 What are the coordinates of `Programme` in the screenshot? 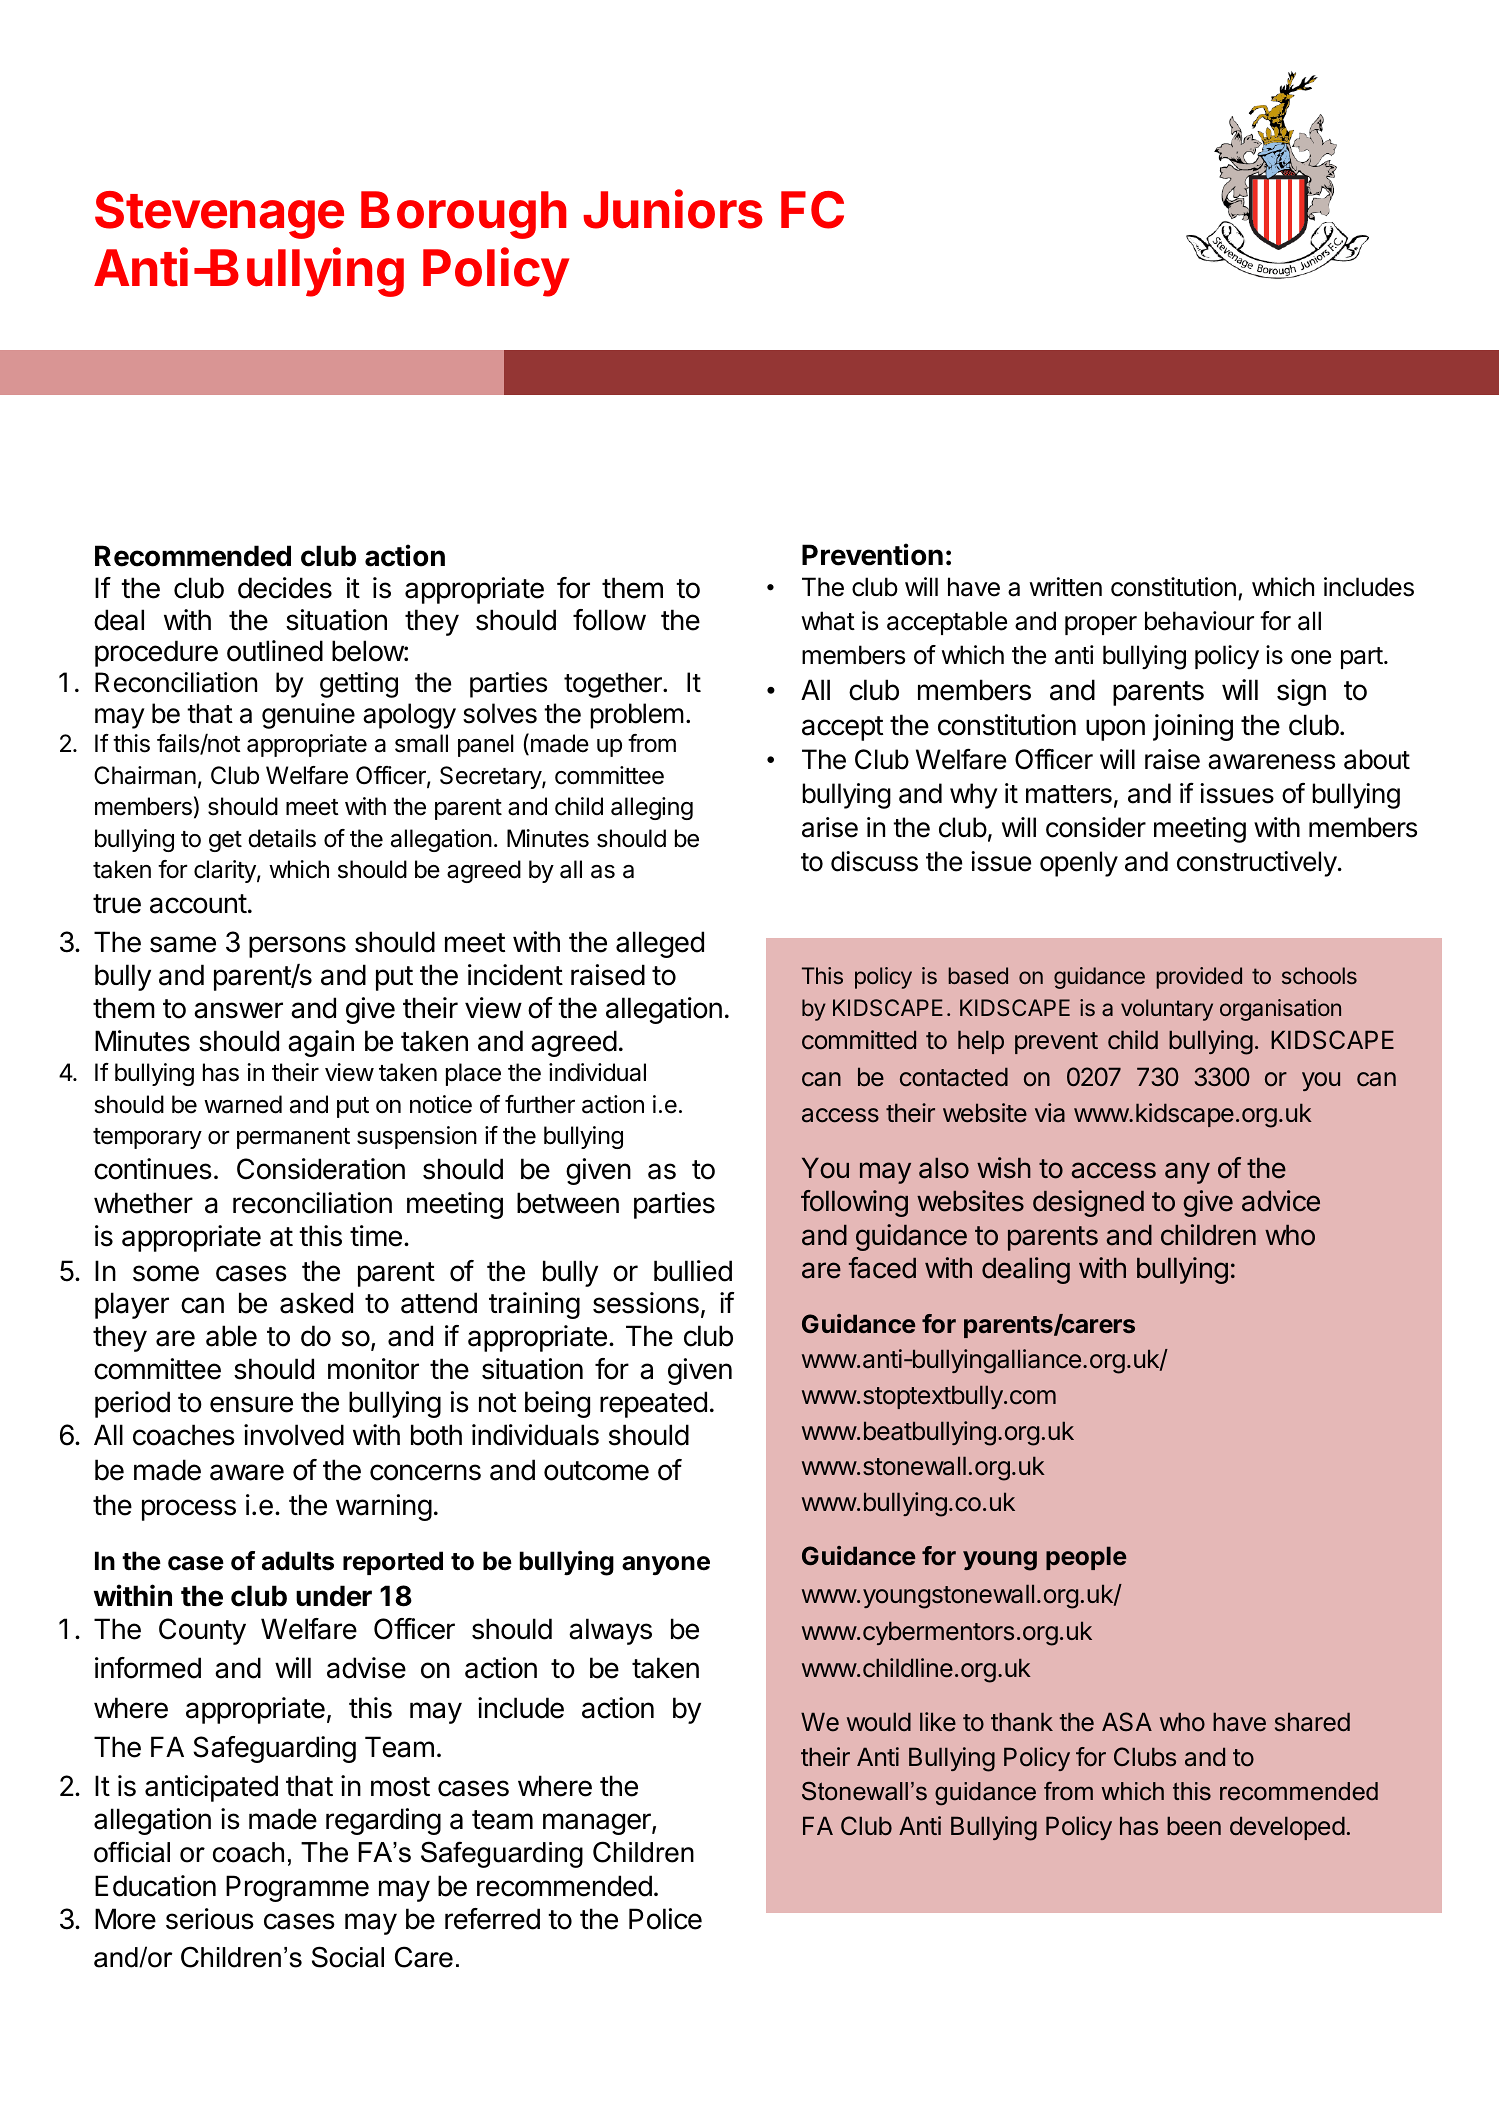 It's located at (297, 1888).
